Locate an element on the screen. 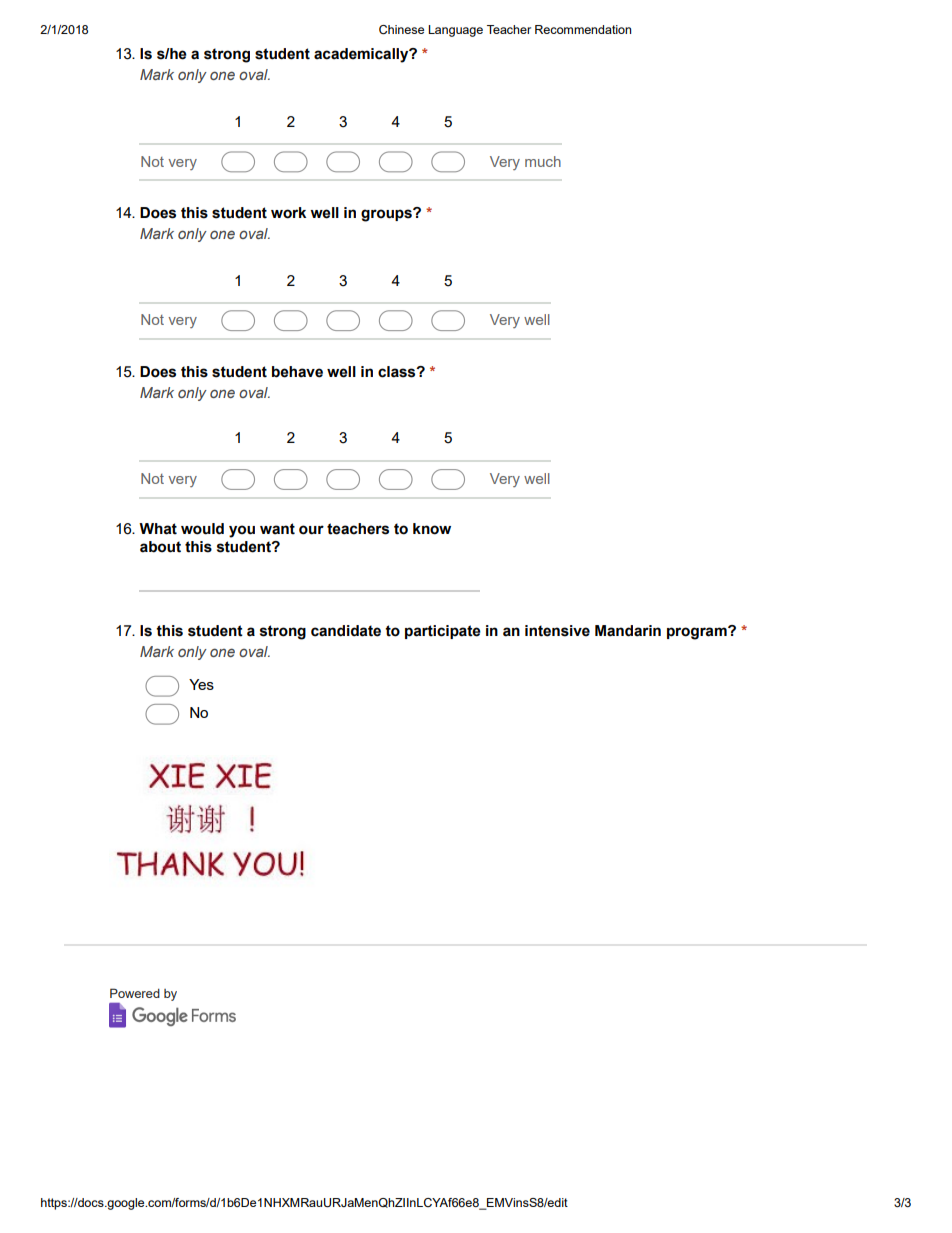 This screenshot has height=1233, width=952. class is located at coordinates (398, 372).
